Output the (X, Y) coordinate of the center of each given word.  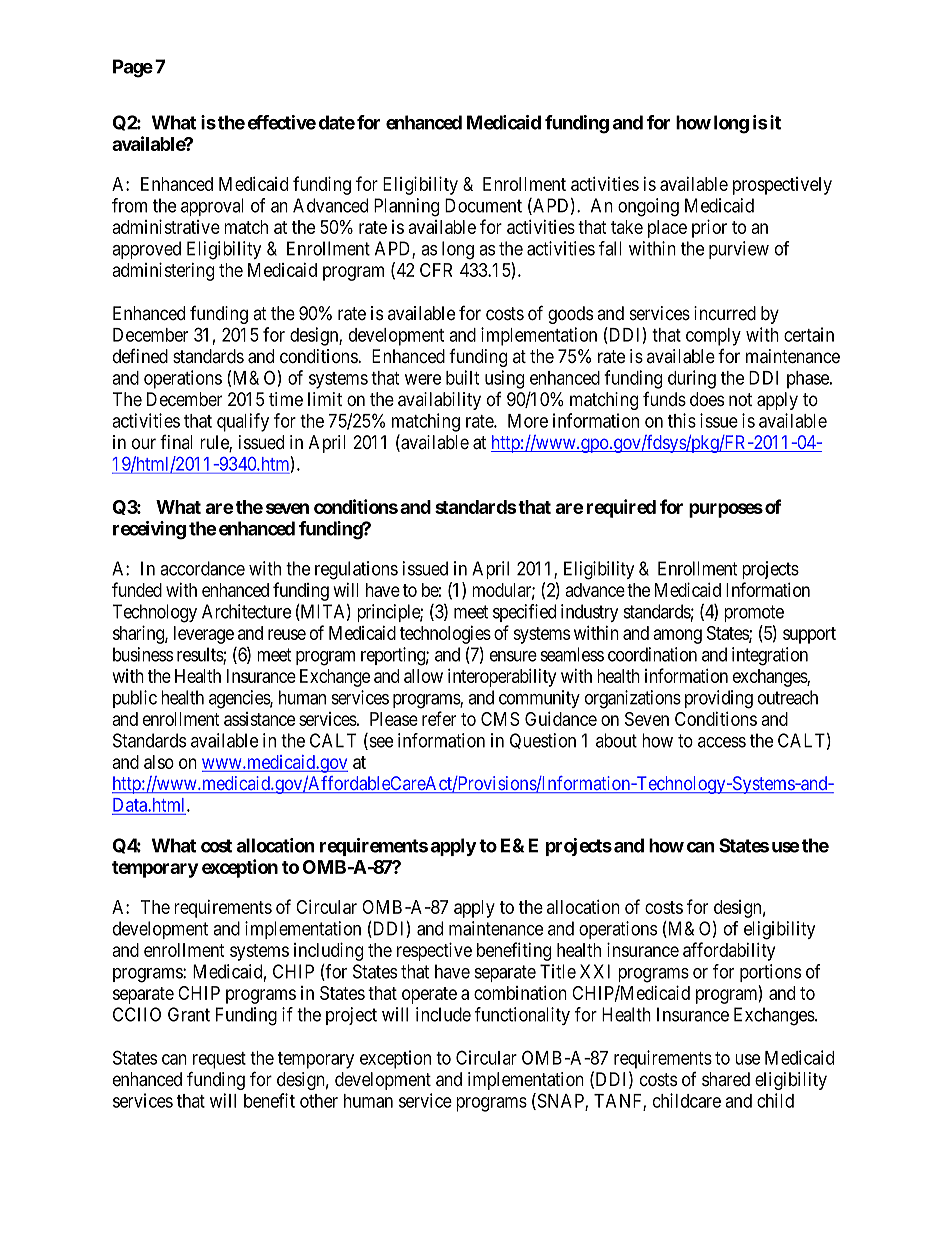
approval (212, 207)
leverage (204, 635)
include (443, 1014)
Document (483, 205)
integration (770, 656)
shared (726, 1079)
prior (709, 228)
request (219, 1060)
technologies (445, 635)
